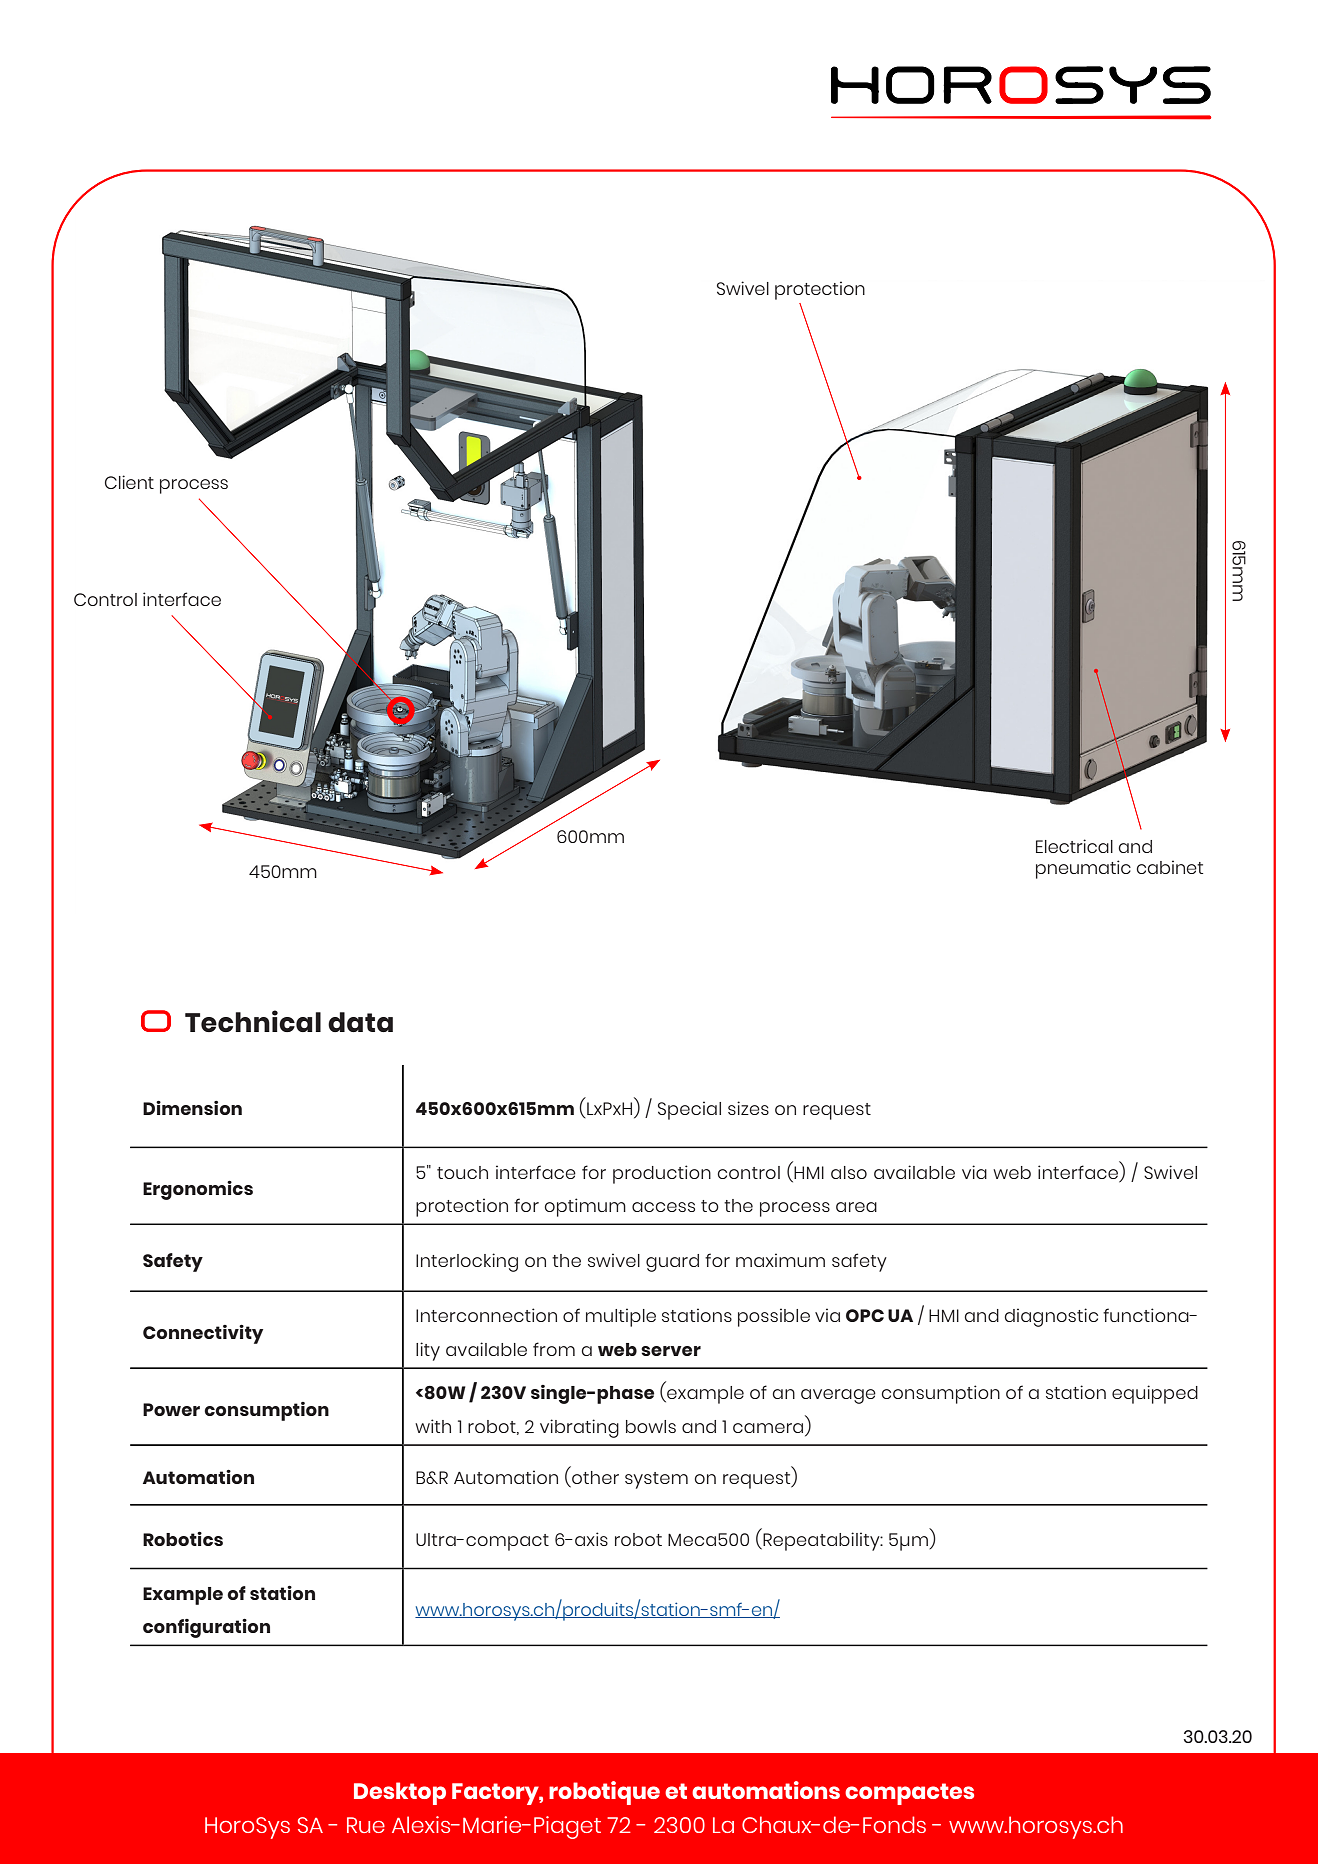  Describe the element at coordinates (129, 482) in the document. I see `Client` at that location.
